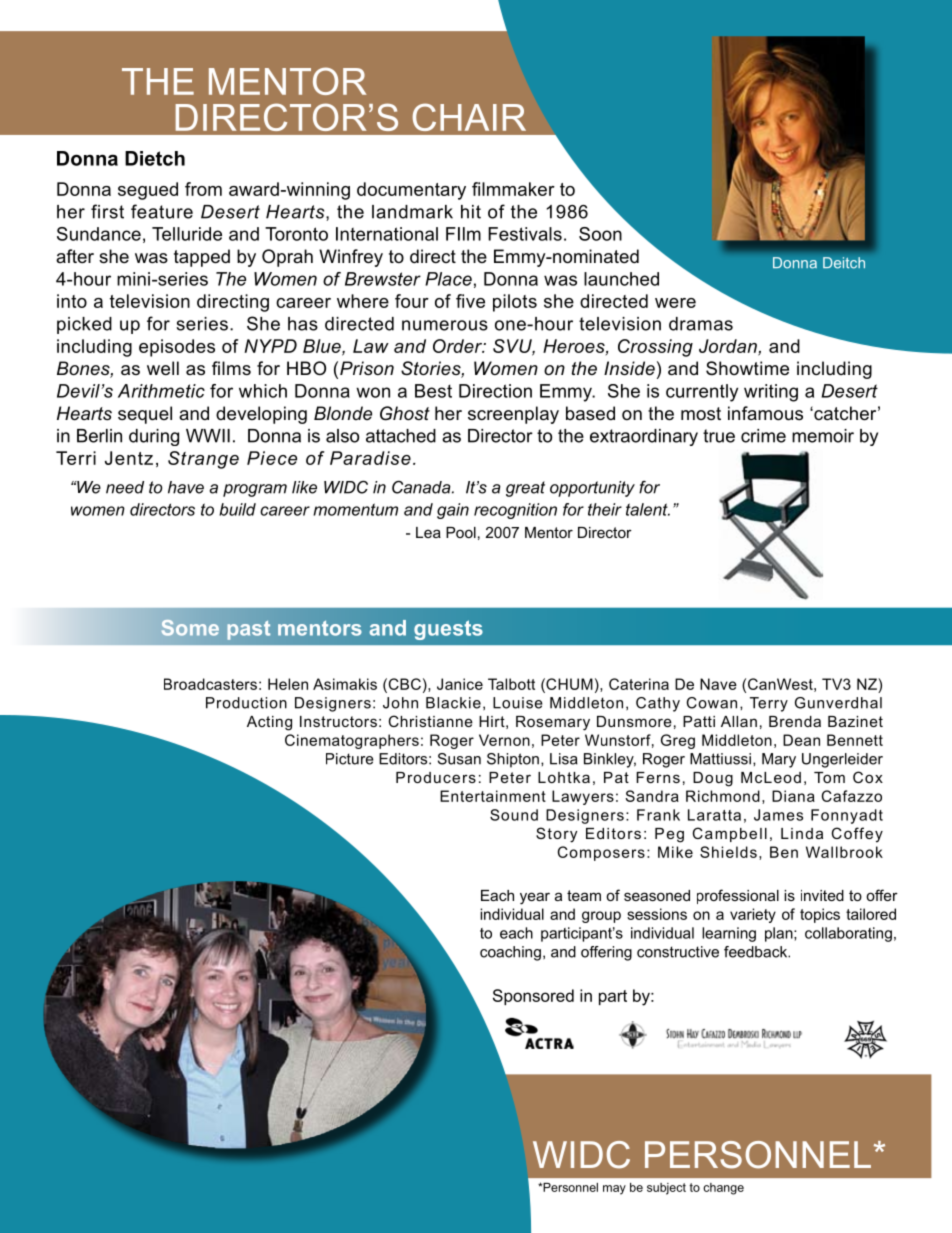 The image size is (952, 1233). What do you see at coordinates (614, 1190) in the screenshot?
I see `may` at bounding box center [614, 1190].
